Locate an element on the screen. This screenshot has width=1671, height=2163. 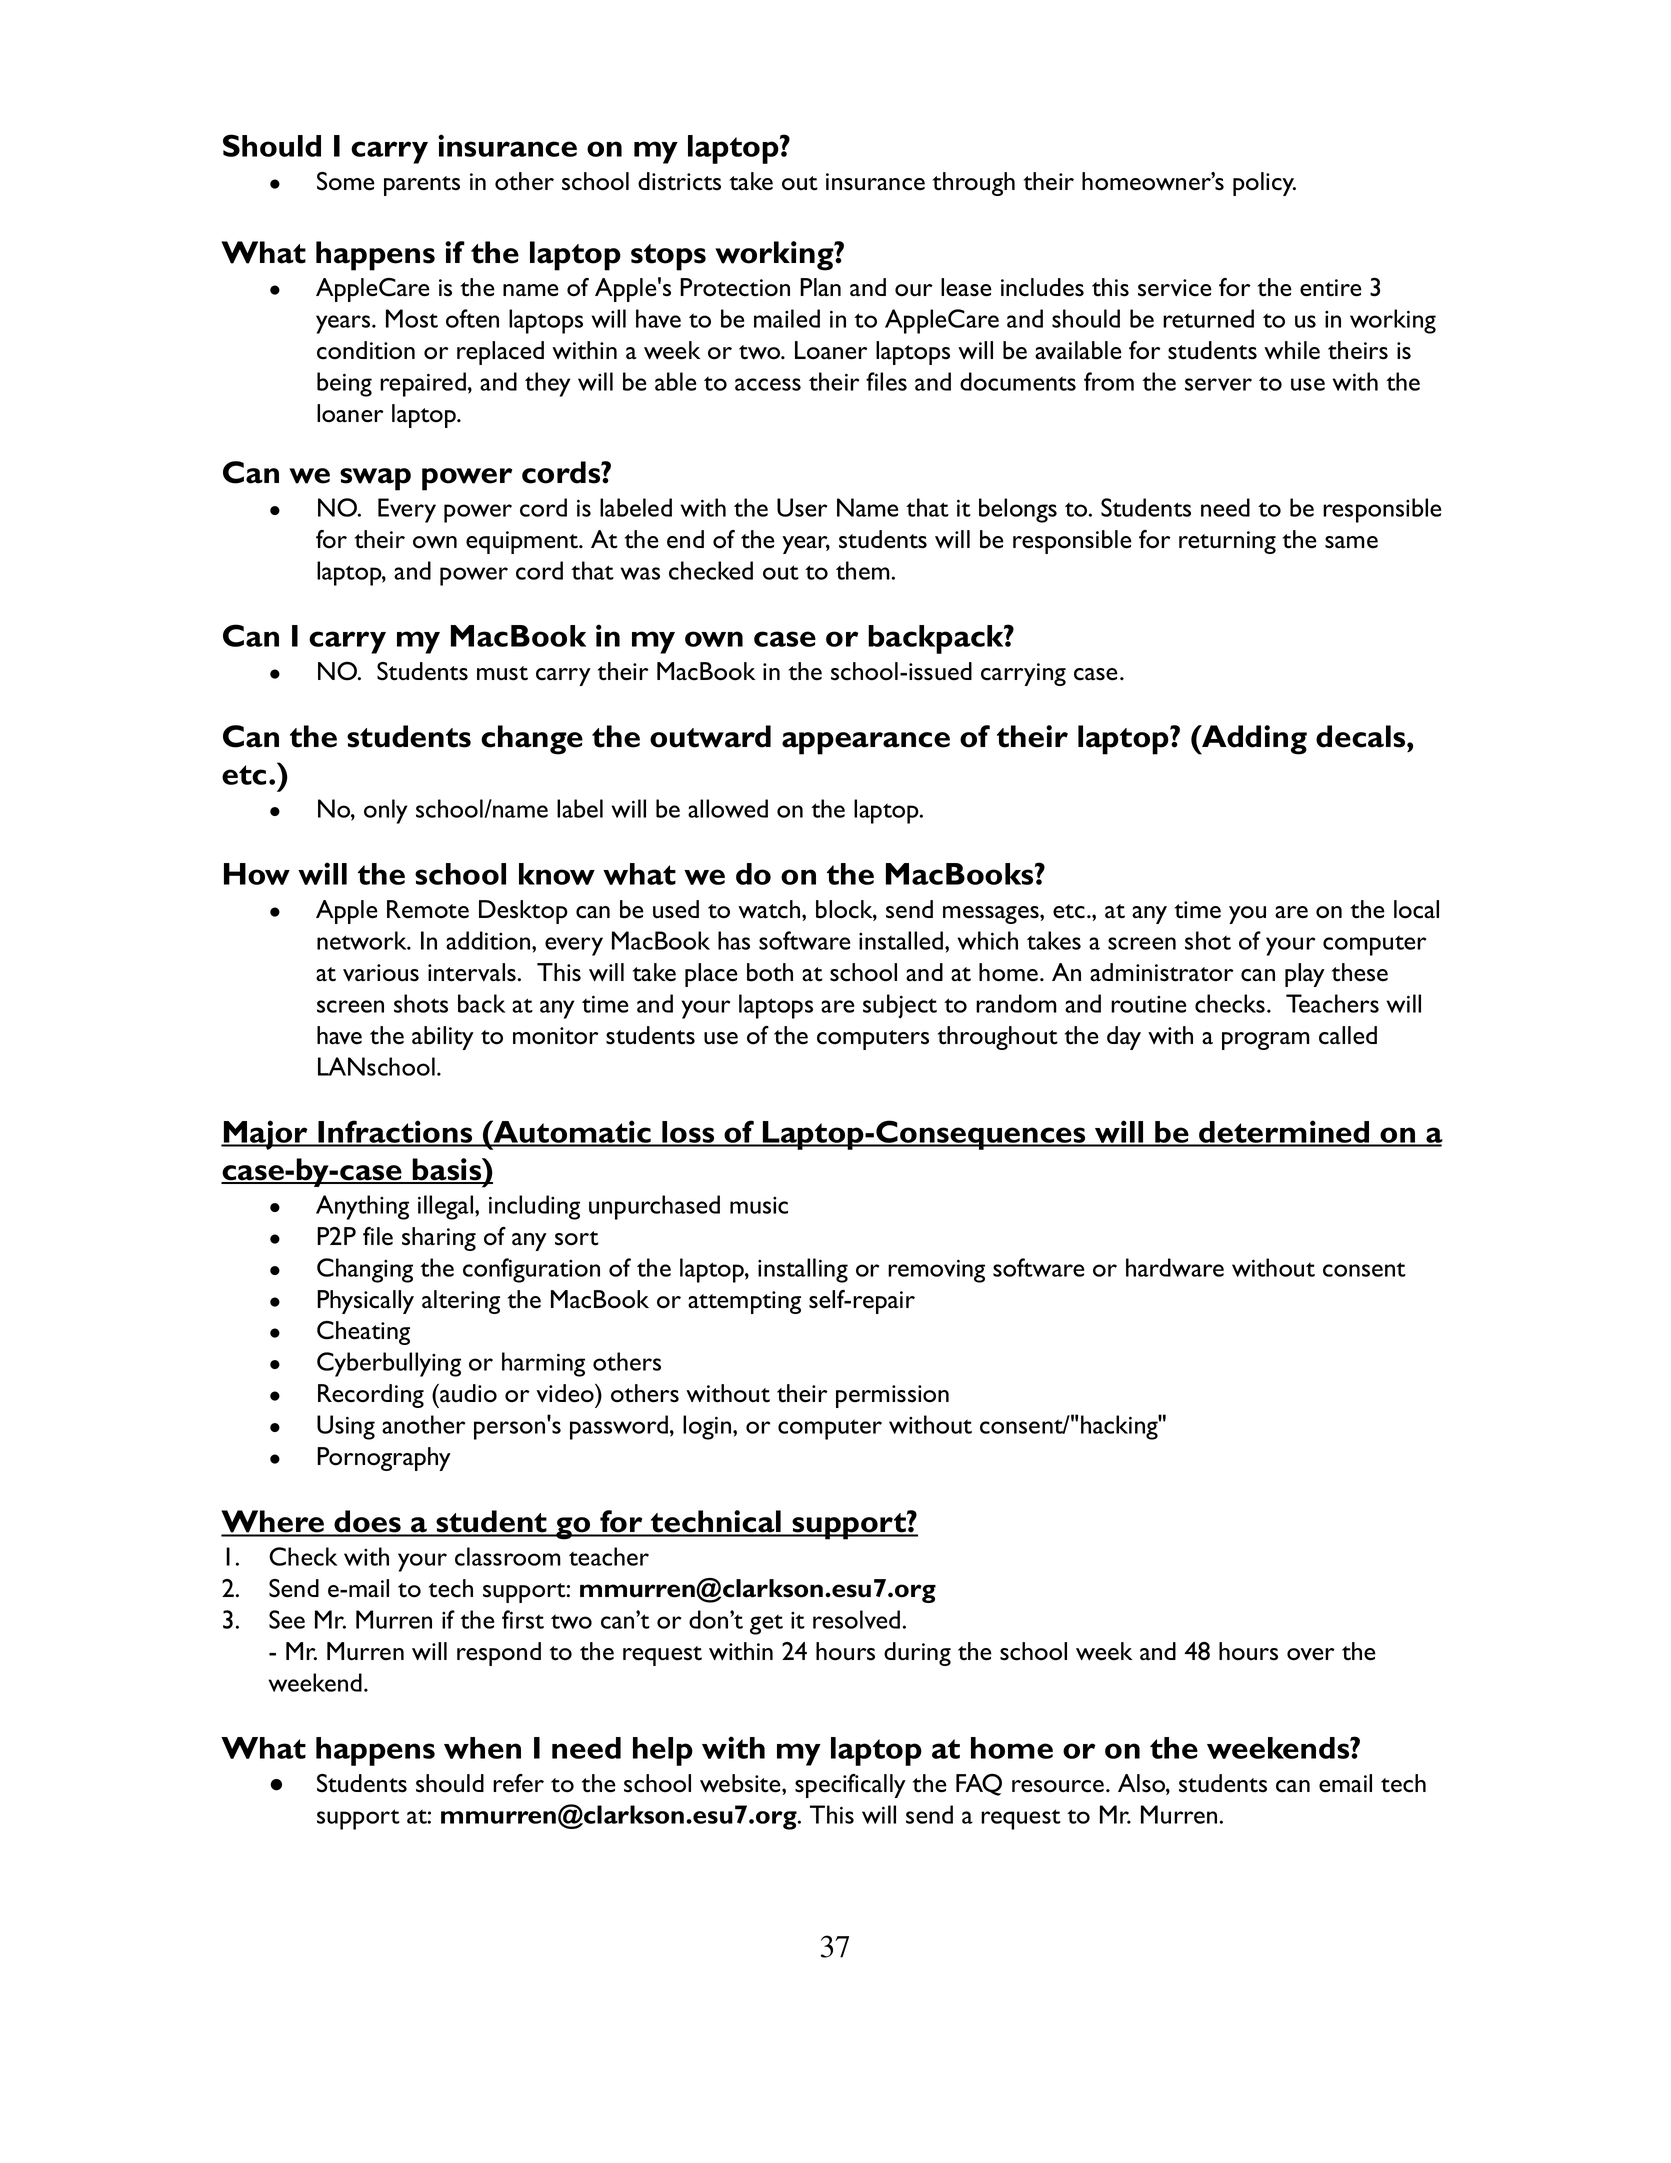
various is located at coordinates (381, 973).
